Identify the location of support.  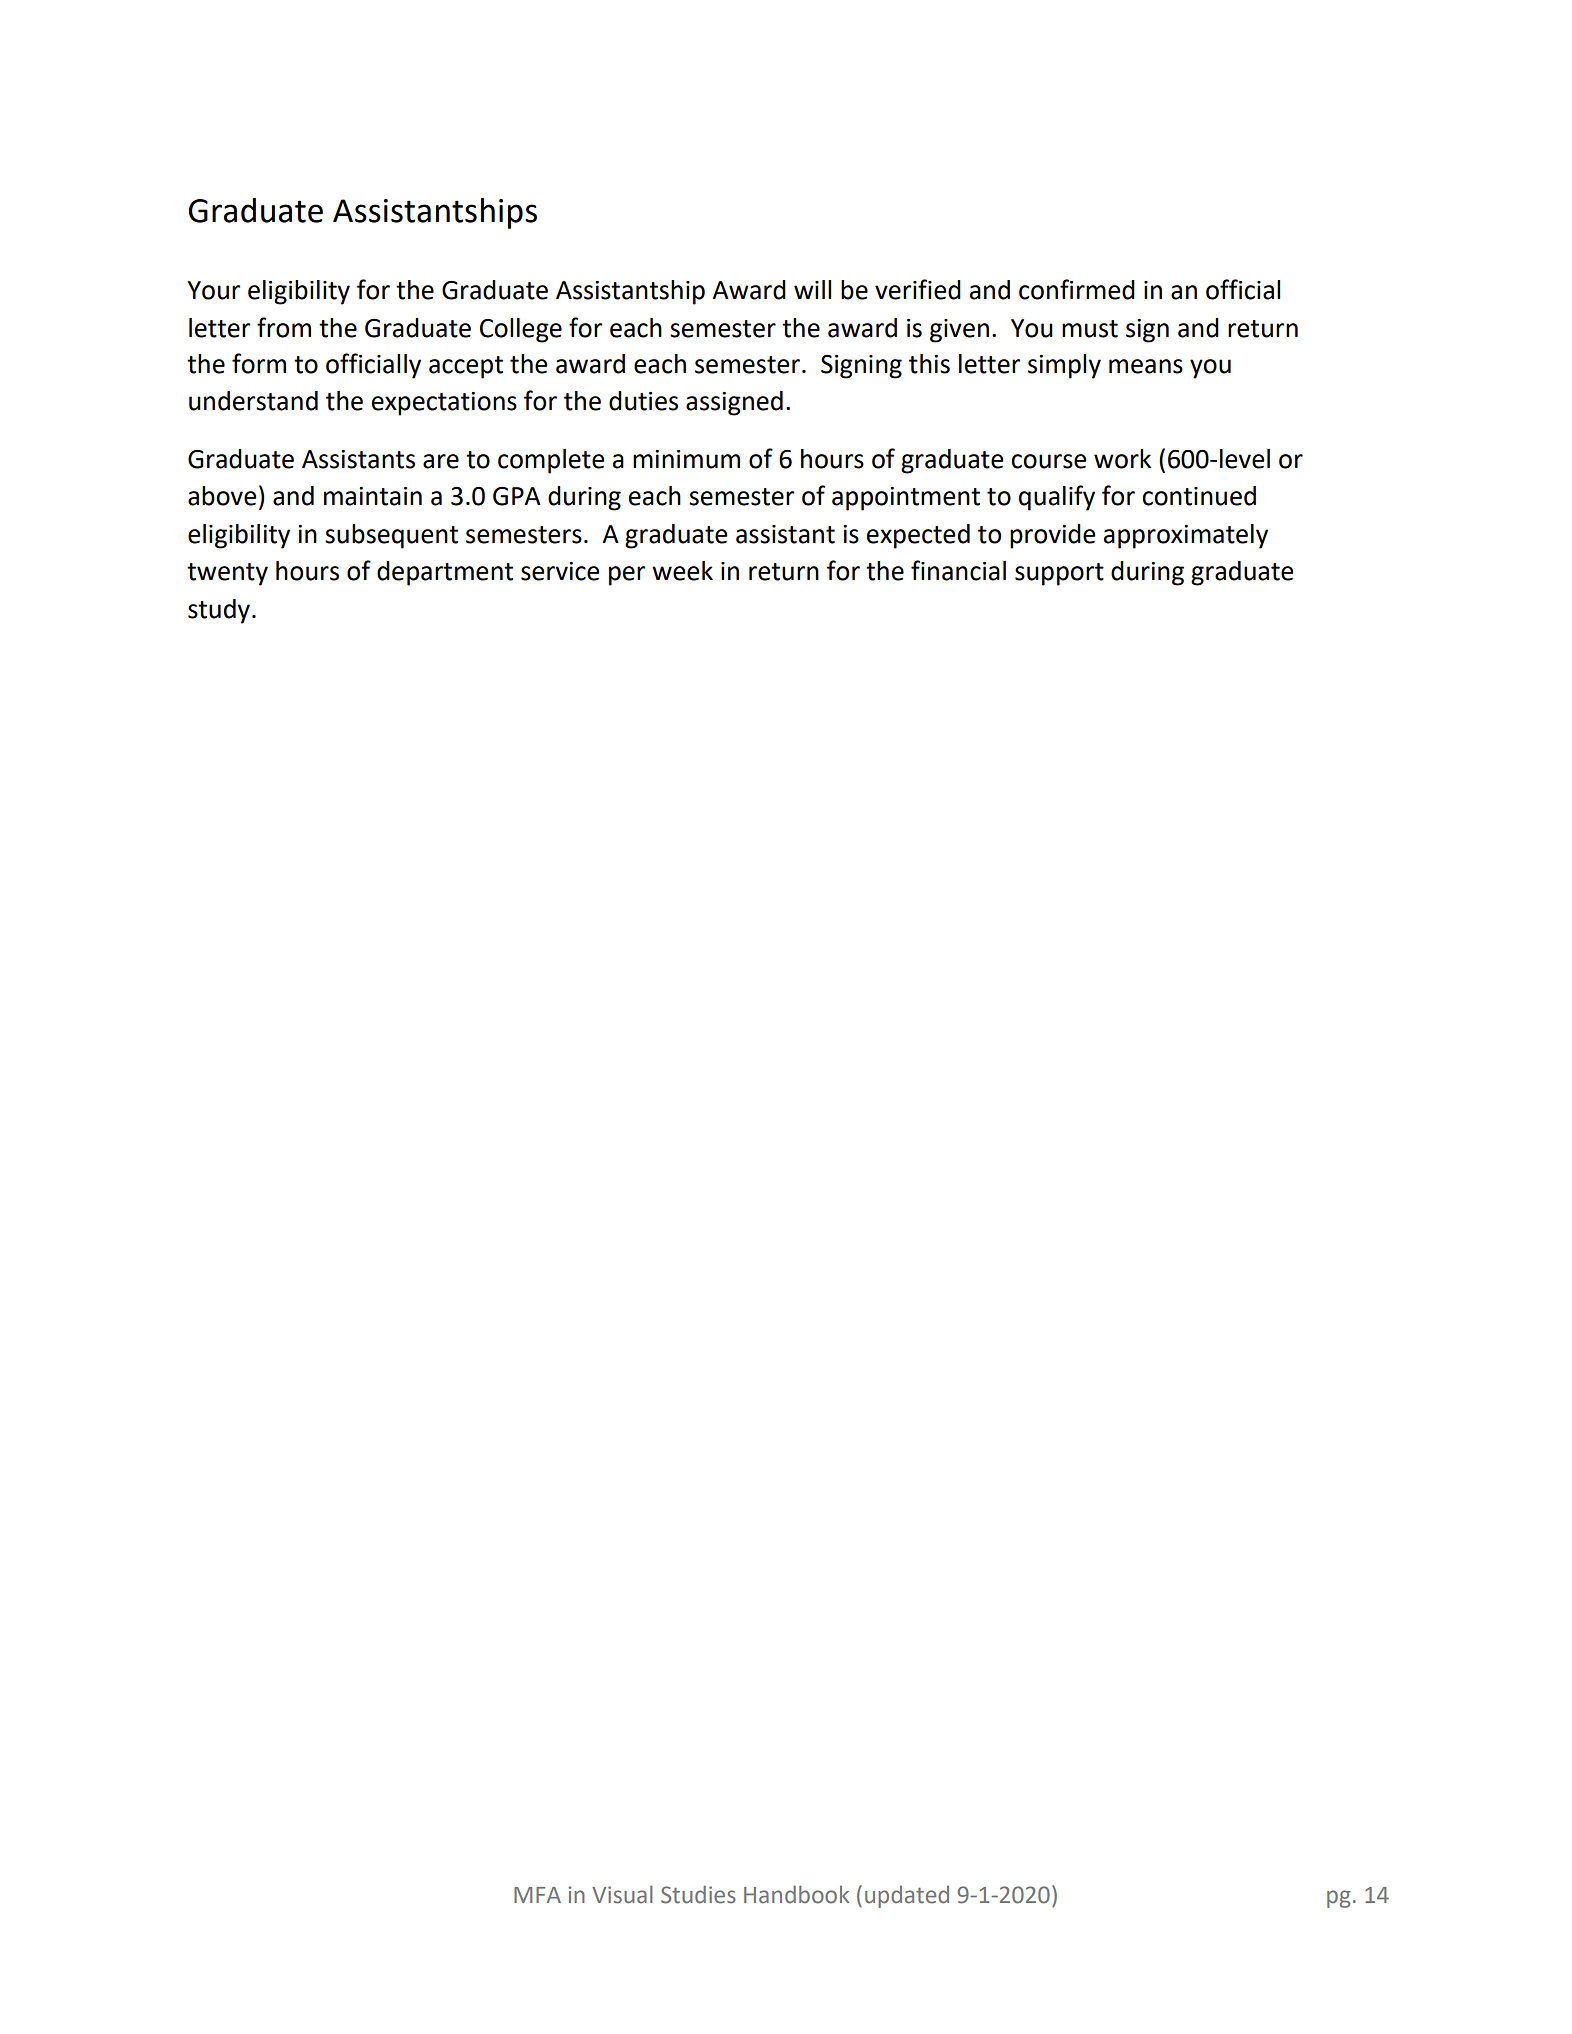
(1059, 574).
